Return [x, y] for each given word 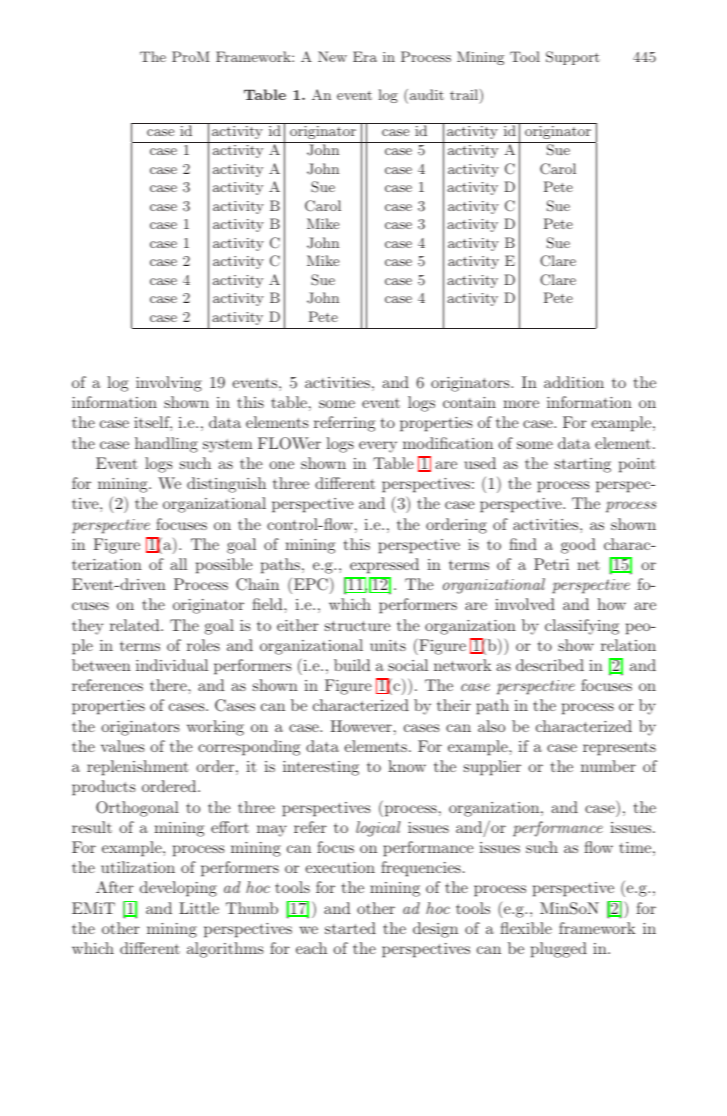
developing [178, 889]
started [350, 928]
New [332, 56]
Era [365, 56]
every [378, 447]
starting [583, 465]
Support [573, 58]
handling [166, 445]
